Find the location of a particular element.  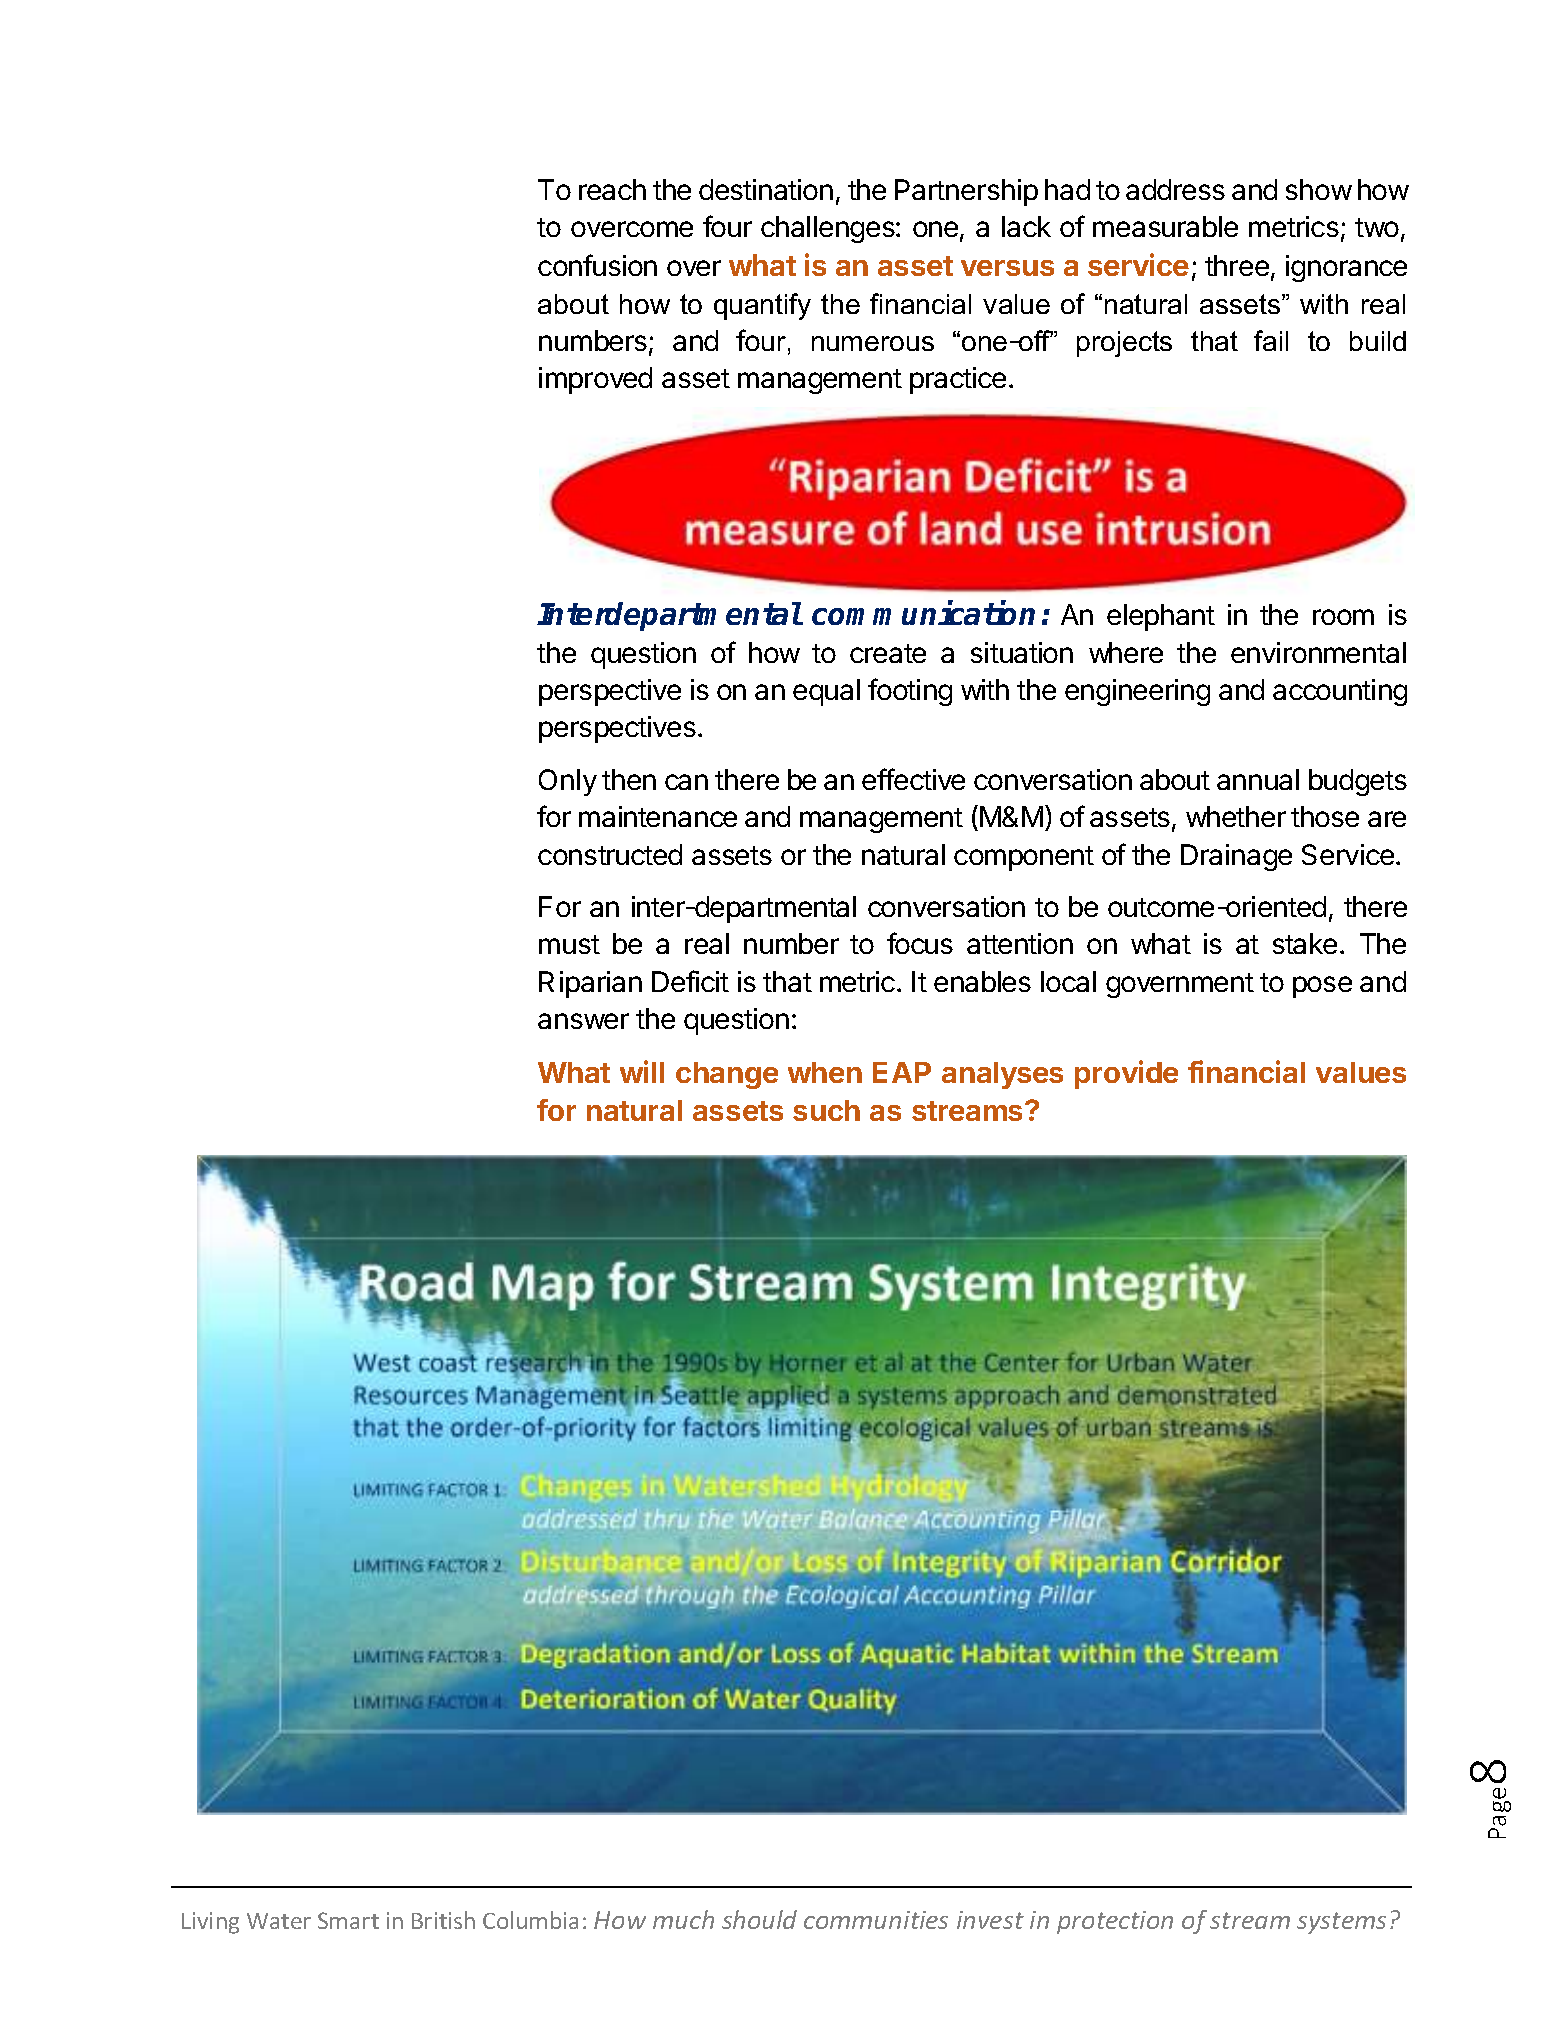

three is located at coordinates (1237, 265).
